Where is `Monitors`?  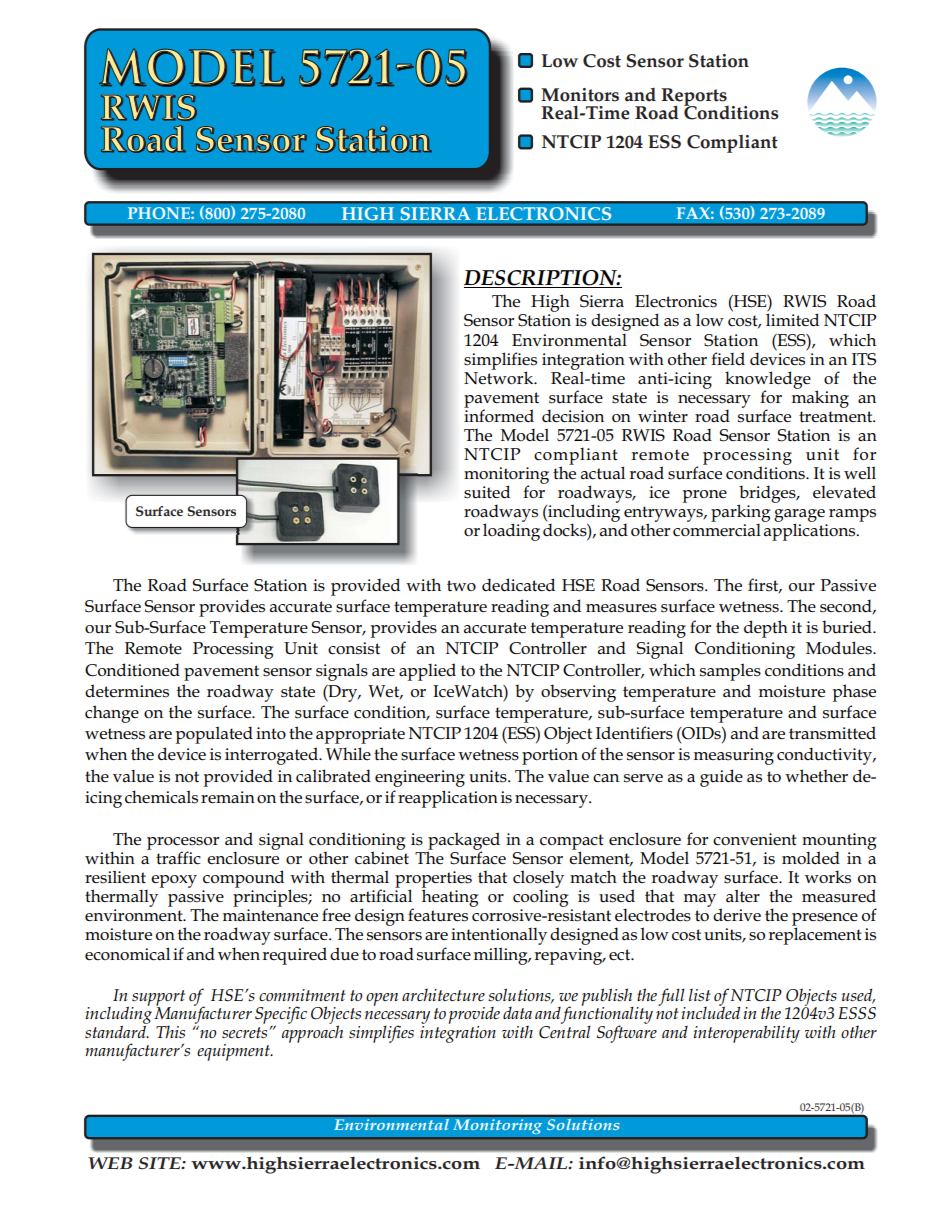 Monitors is located at coordinates (580, 95).
